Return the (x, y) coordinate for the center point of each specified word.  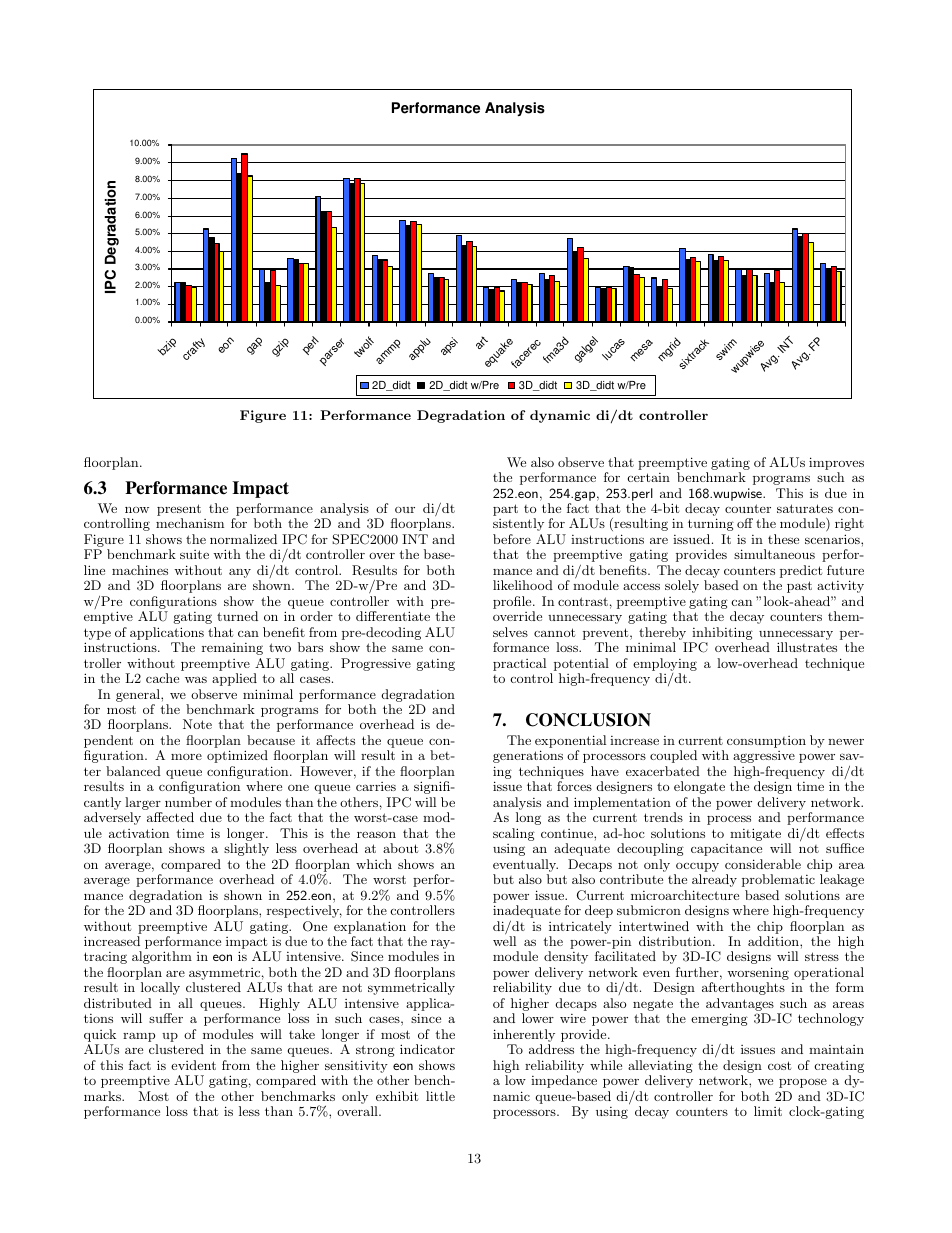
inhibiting (721, 635)
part (505, 510)
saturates (805, 508)
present (179, 511)
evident (193, 1065)
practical (519, 664)
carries (376, 786)
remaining (232, 649)
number (188, 802)
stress (822, 956)
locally (160, 988)
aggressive (764, 757)
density (566, 957)
